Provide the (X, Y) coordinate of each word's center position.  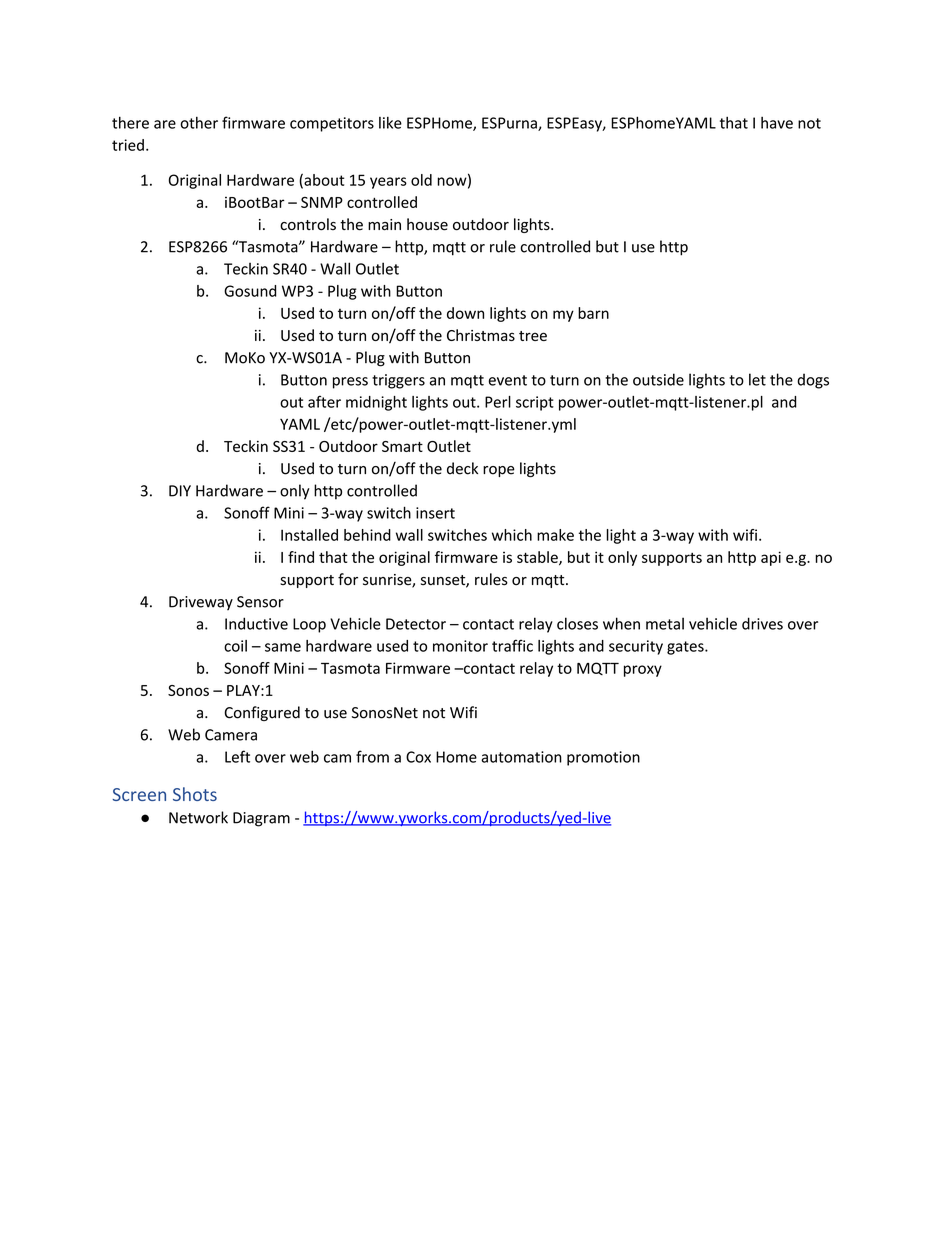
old (421, 180)
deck (462, 468)
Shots (195, 794)
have (777, 123)
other (199, 123)
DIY (180, 491)
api (771, 558)
